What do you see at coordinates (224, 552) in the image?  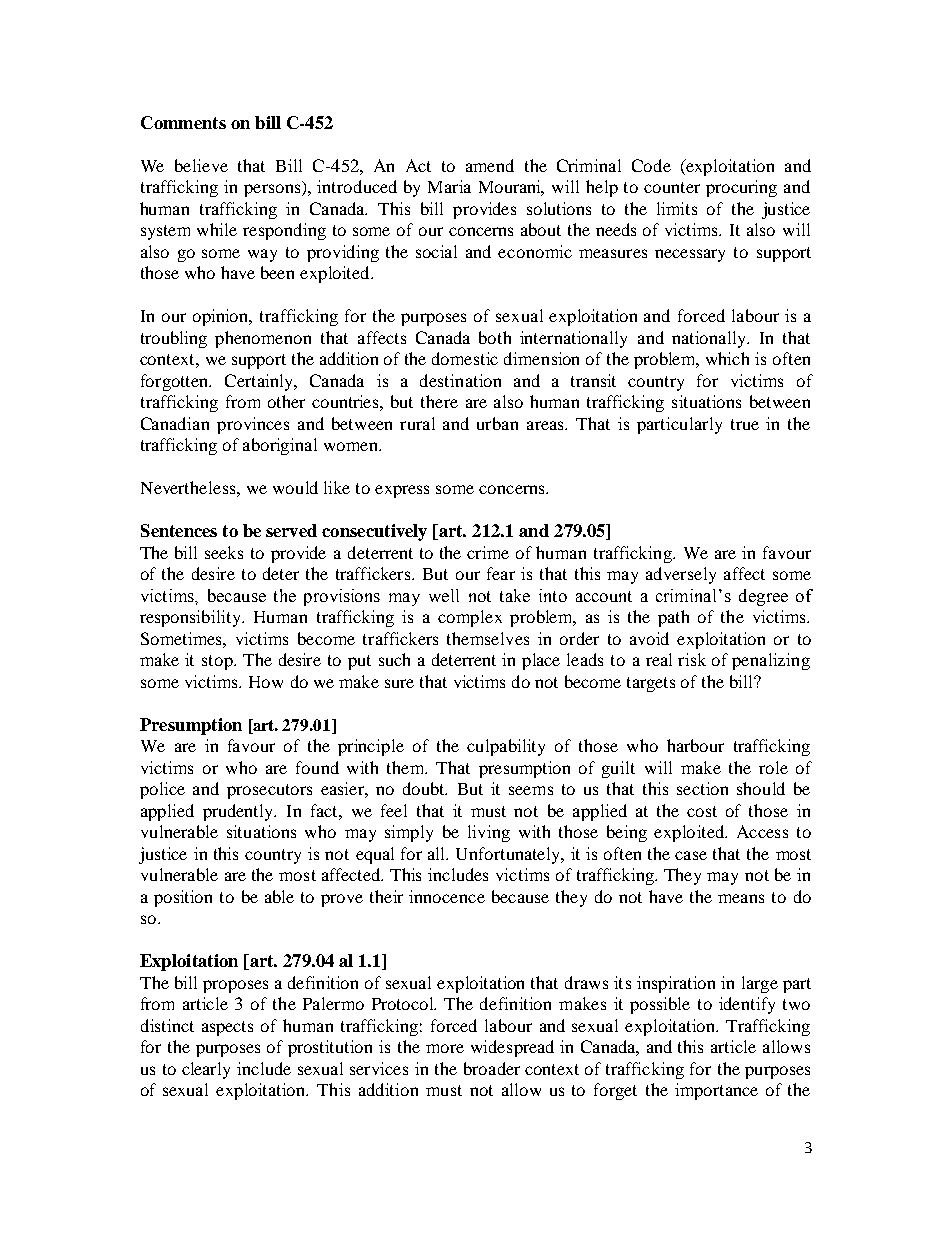 I see `seeks` at bounding box center [224, 552].
